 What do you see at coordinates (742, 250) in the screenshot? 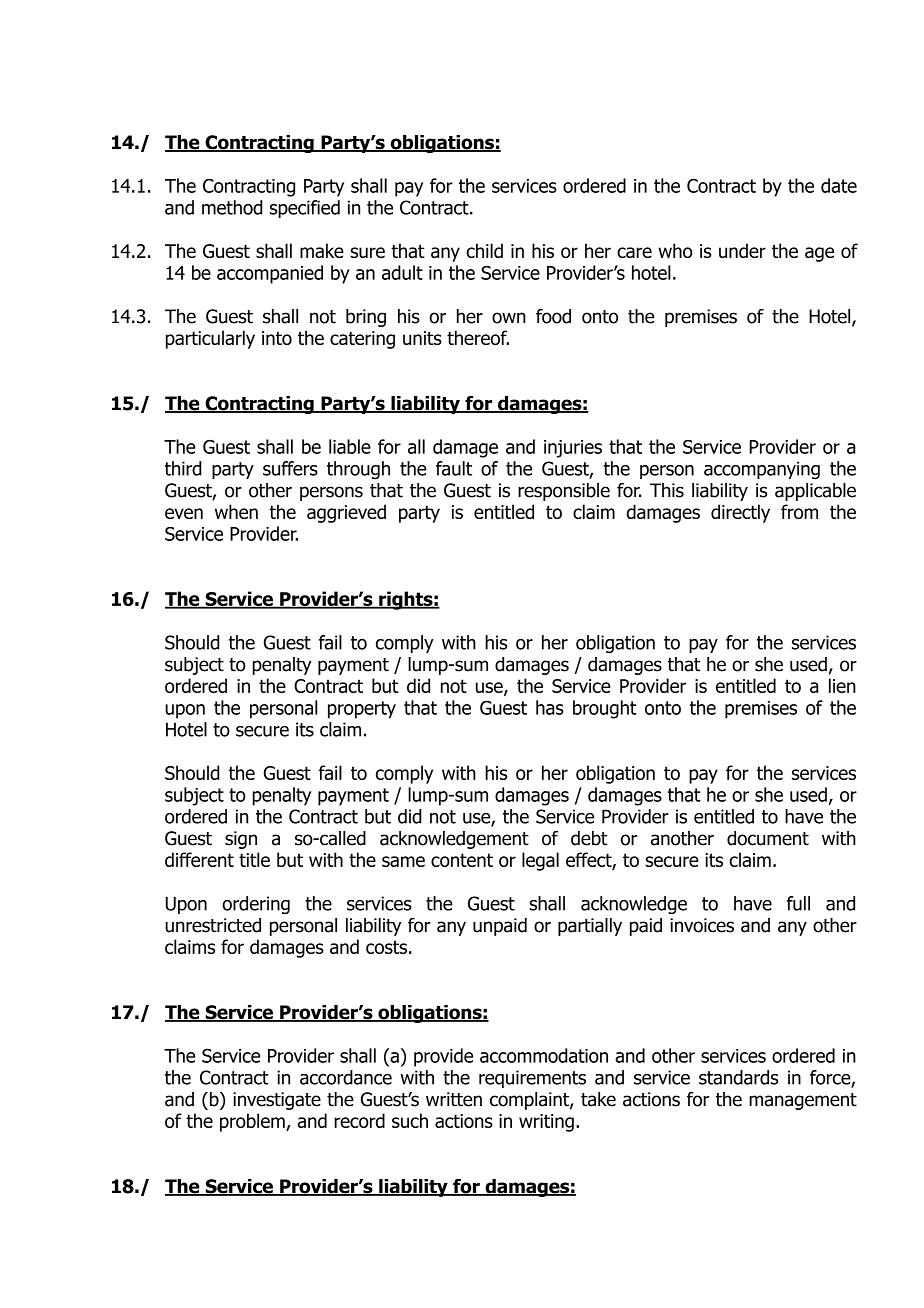
I see `under` at bounding box center [742, 250].
